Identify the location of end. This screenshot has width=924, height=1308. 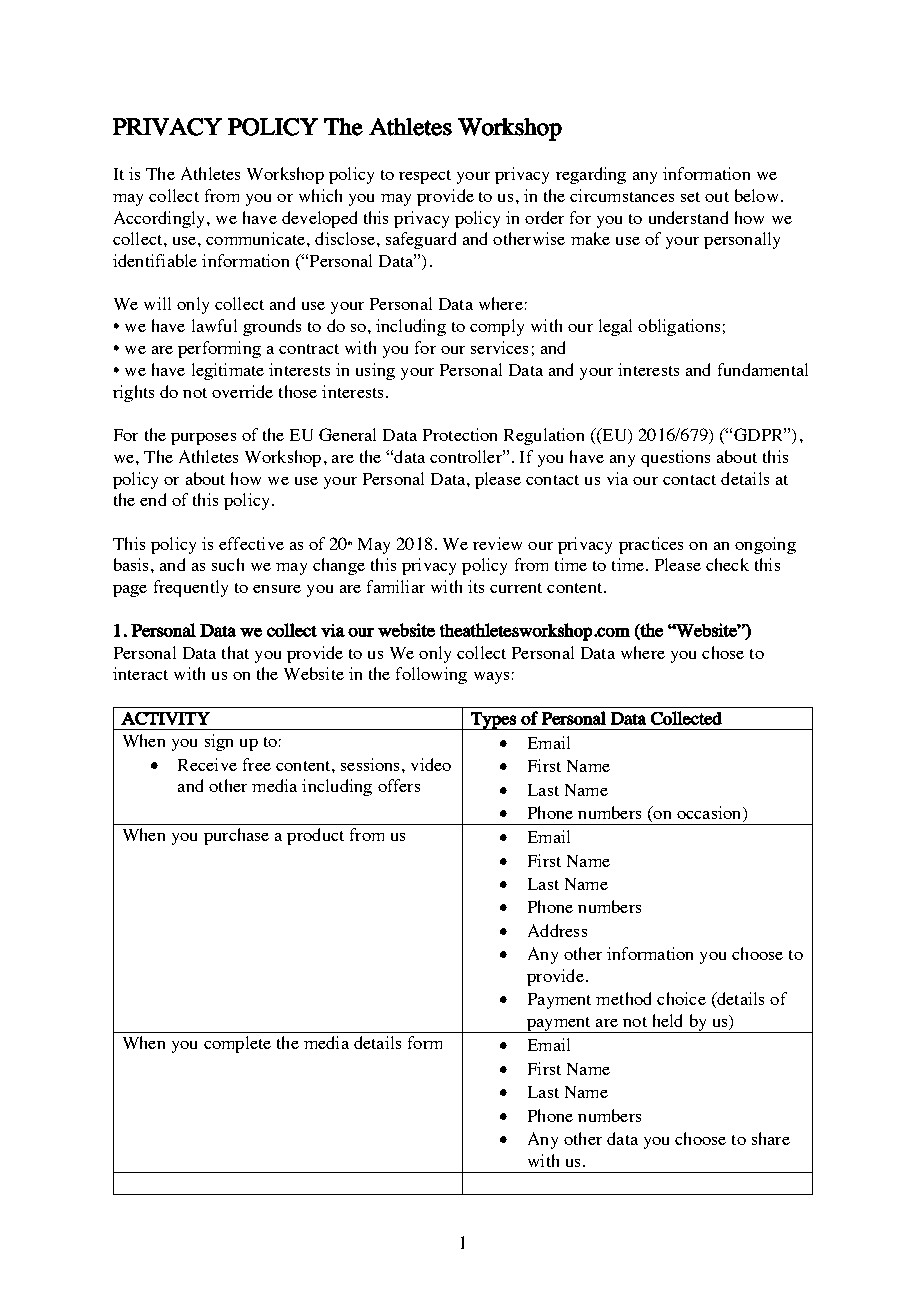
(153, 499).
